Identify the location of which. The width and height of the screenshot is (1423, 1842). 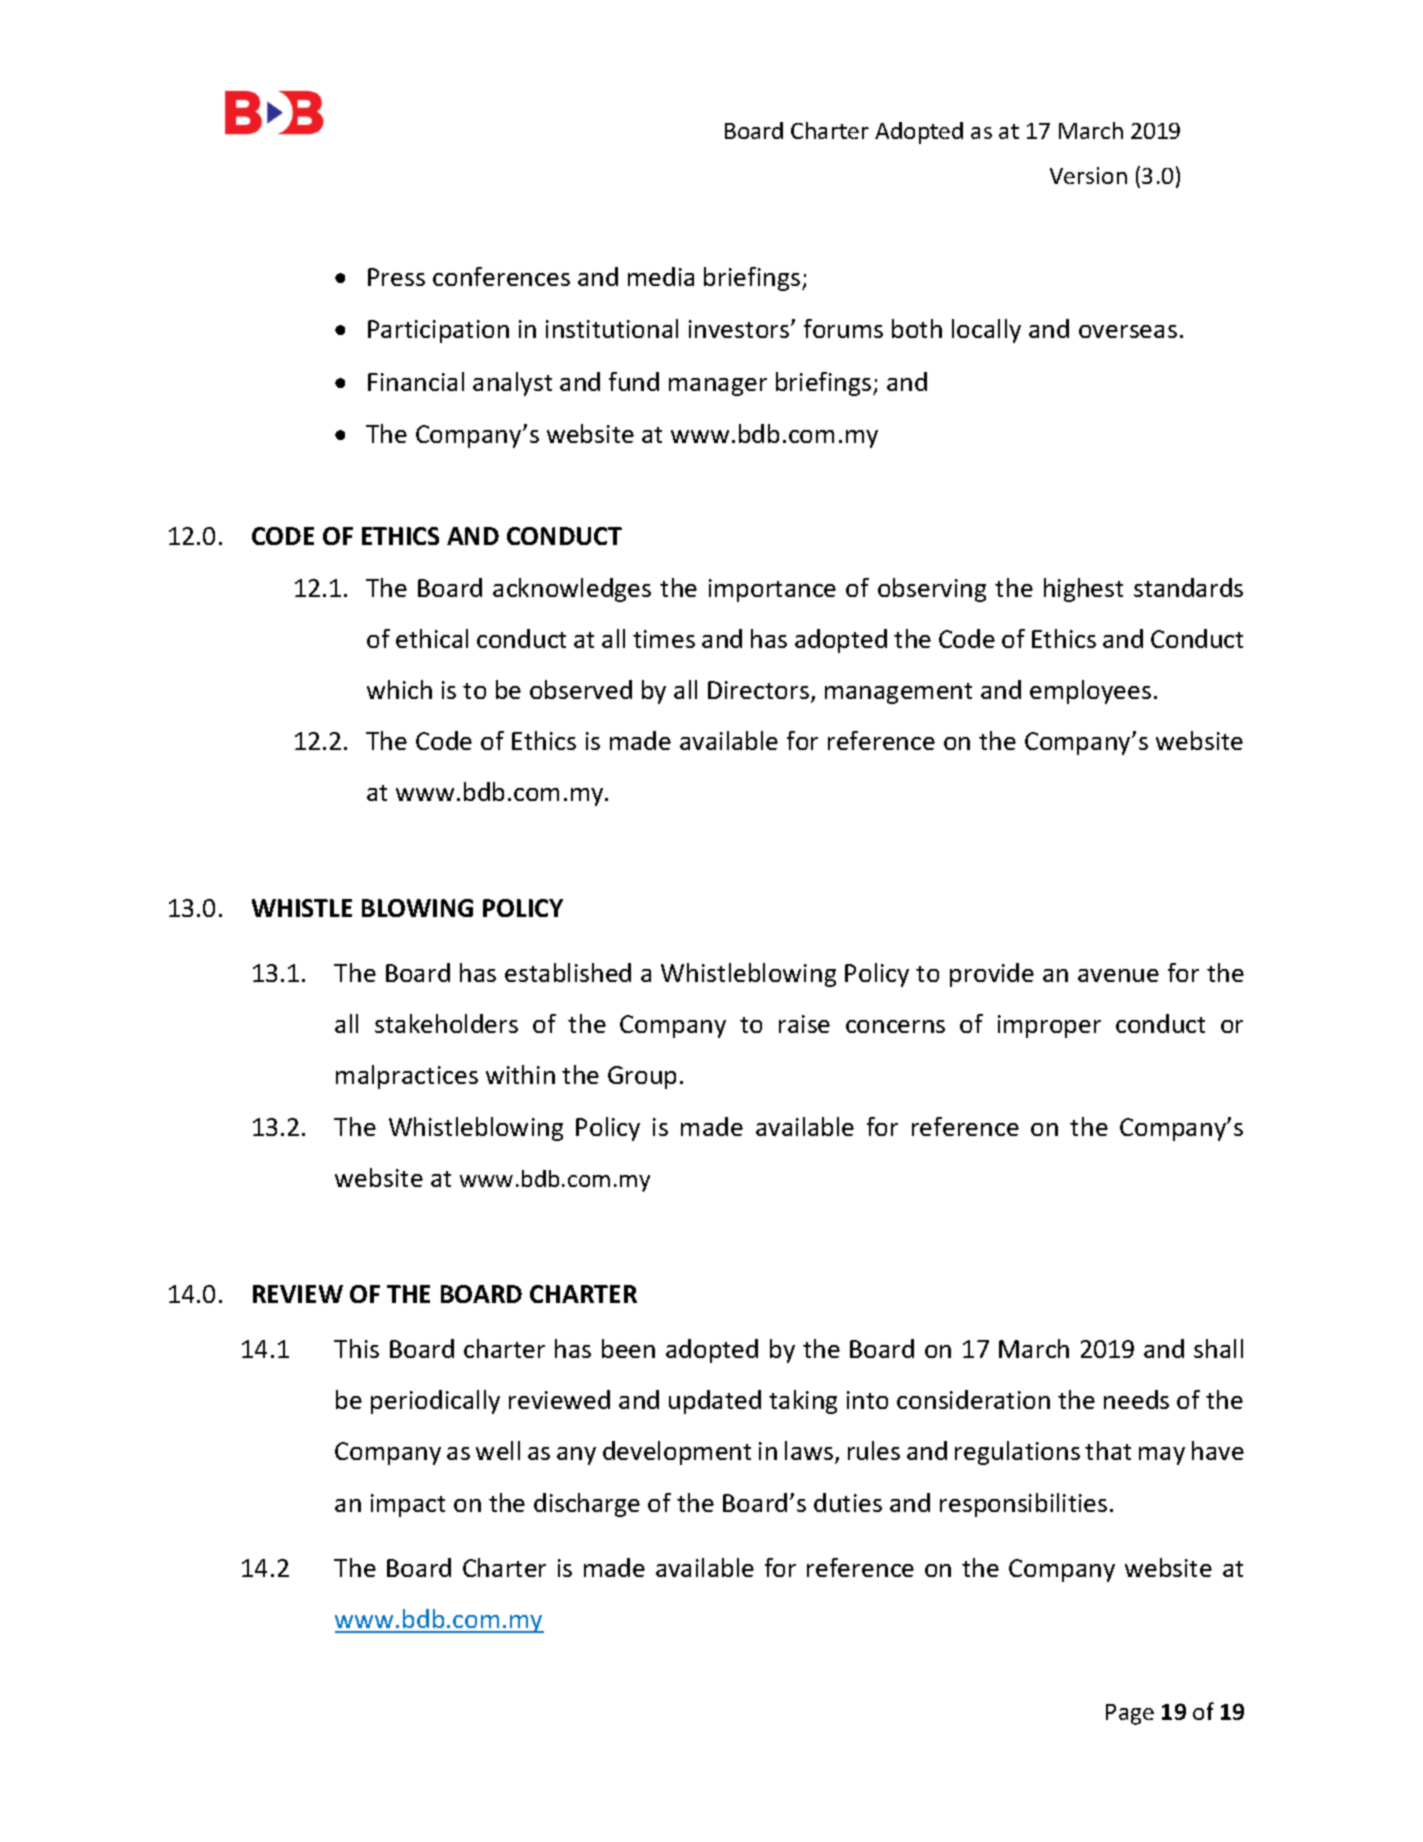
(399, 689).
